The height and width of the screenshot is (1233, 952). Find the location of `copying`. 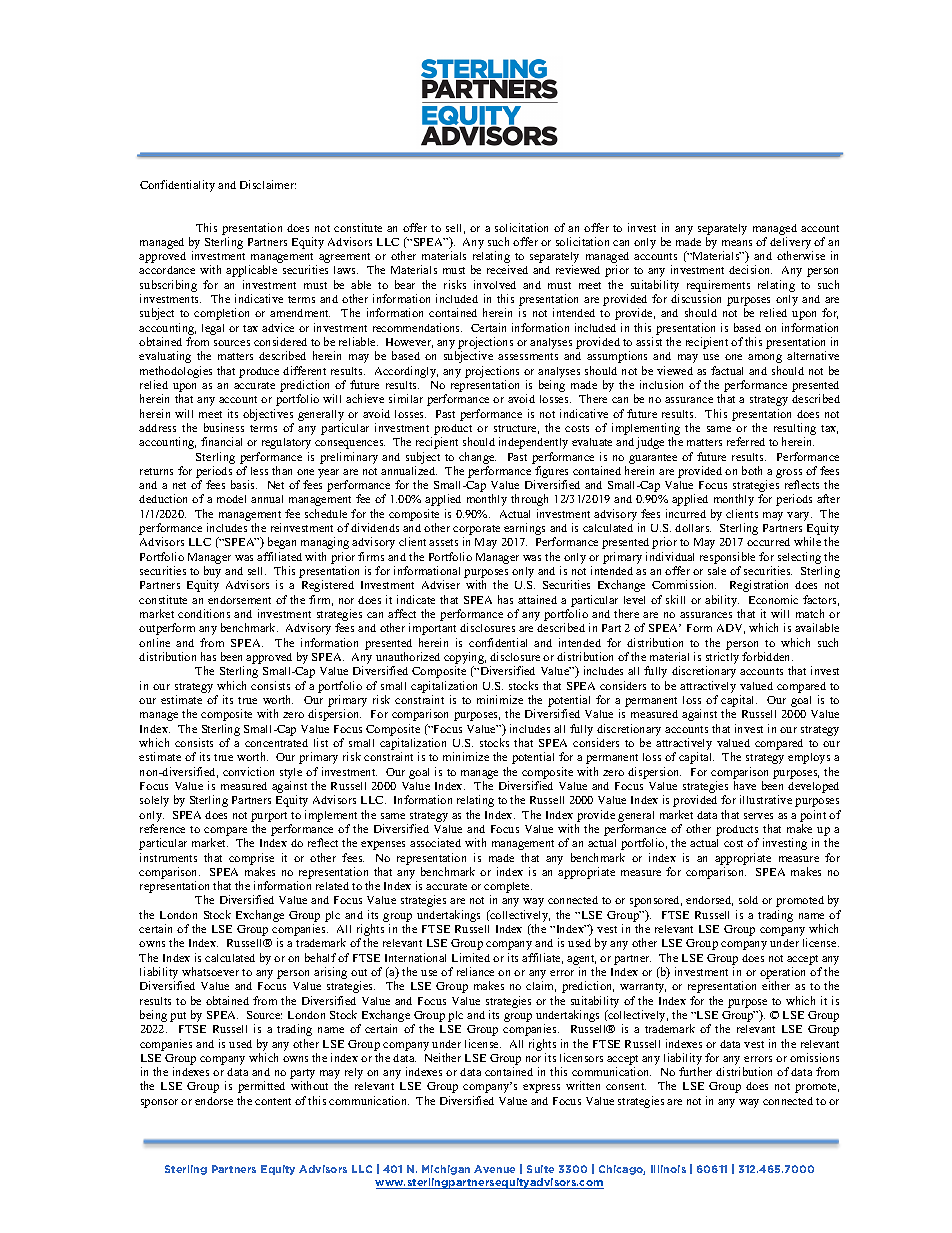

copying is located at coordinates (465, 659).
